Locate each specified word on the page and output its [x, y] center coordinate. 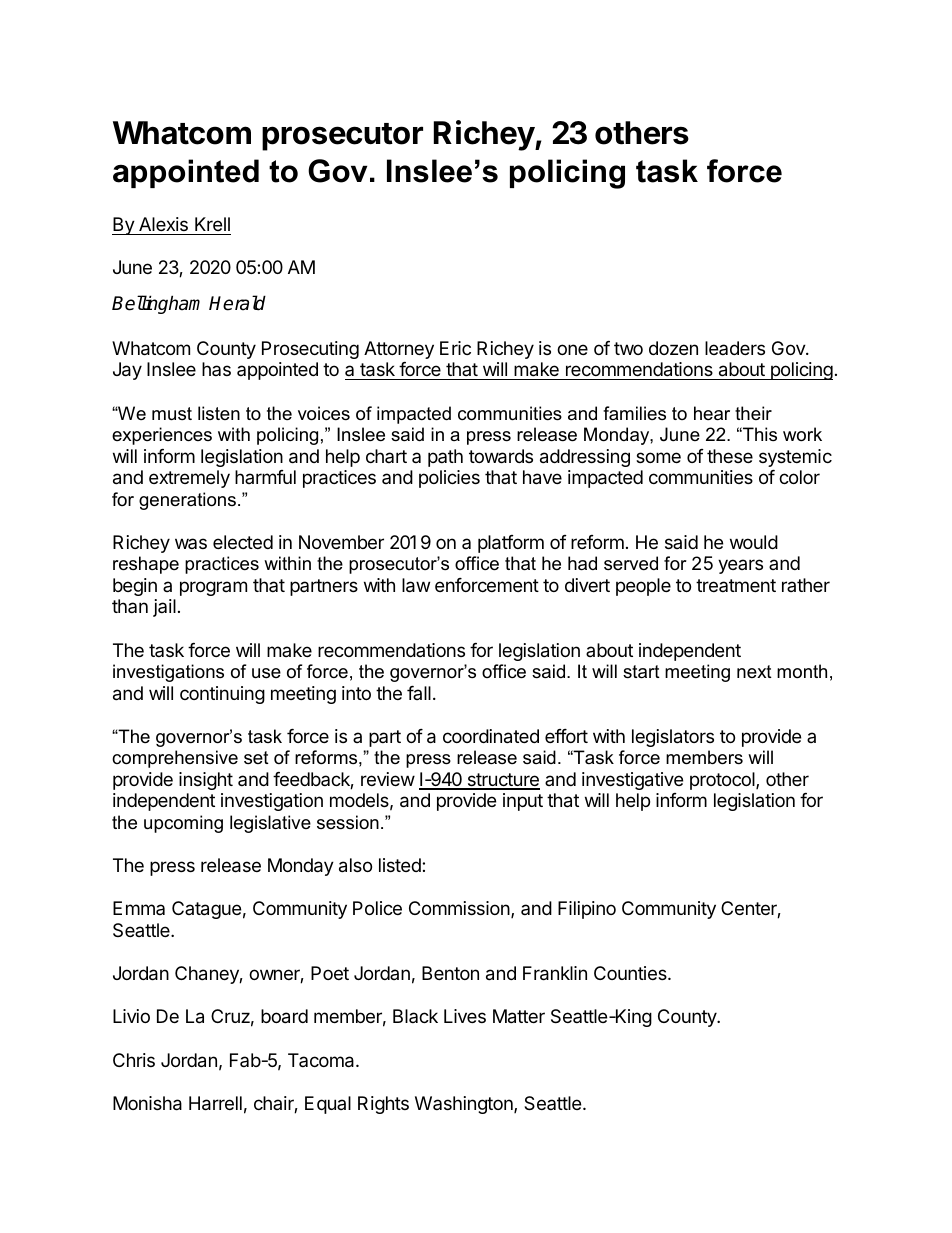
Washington [465, 1105]
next [754, 671]
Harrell [215, 1103]
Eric [455, 348]
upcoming [183, 824]
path [445, 458]
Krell [212, 224]
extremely [189, 479]
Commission [459, 908]
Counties [631, 973]
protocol [723, 781]
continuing [222, 695]
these [730, 456]
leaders [735, 348]
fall [419, 693]
